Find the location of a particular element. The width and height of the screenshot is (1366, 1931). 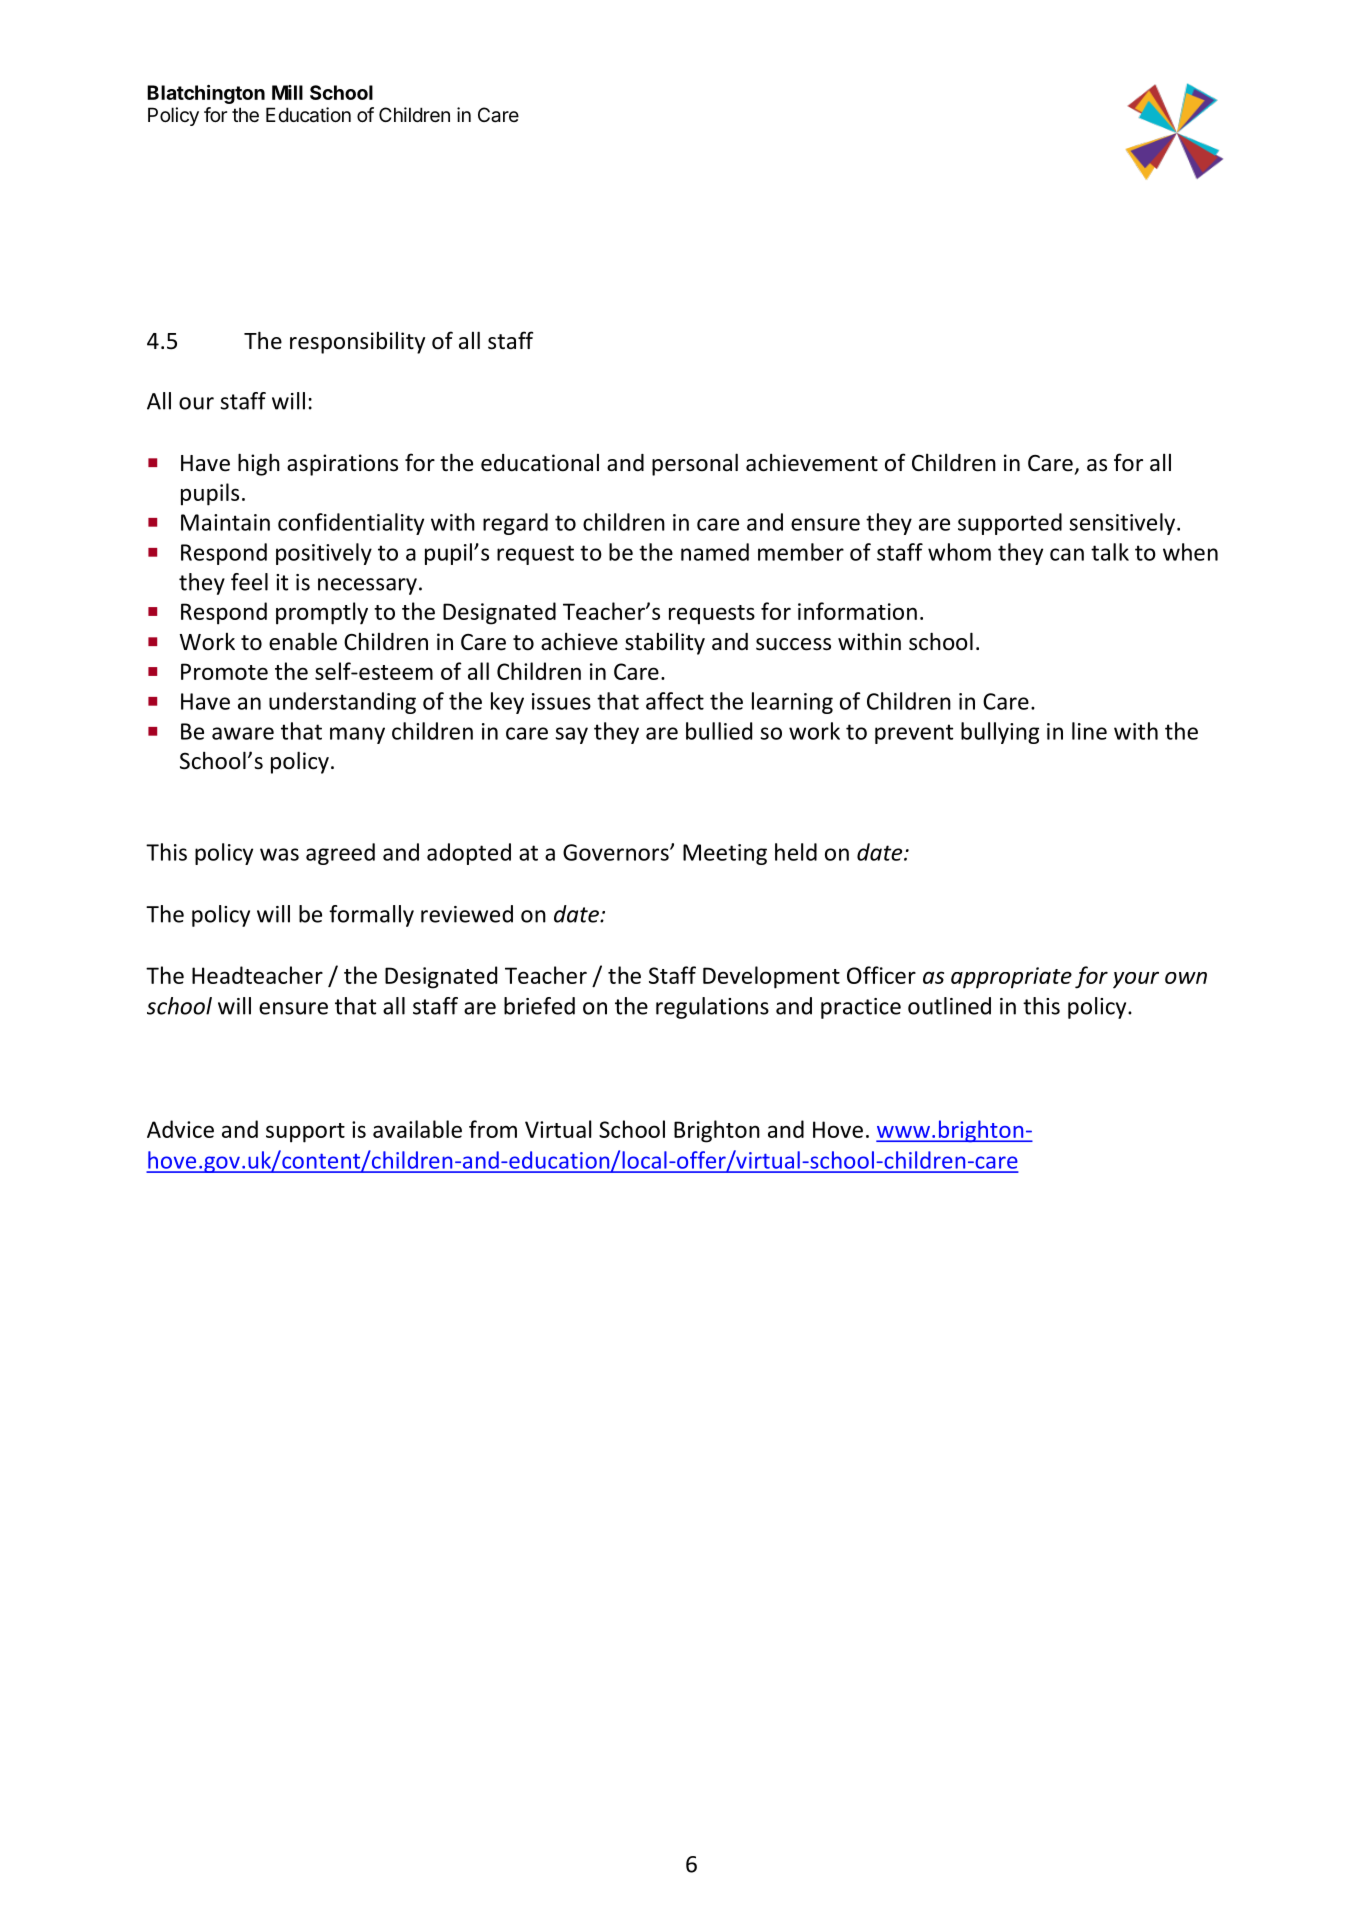

available is located at coordinates (417, 1129).
